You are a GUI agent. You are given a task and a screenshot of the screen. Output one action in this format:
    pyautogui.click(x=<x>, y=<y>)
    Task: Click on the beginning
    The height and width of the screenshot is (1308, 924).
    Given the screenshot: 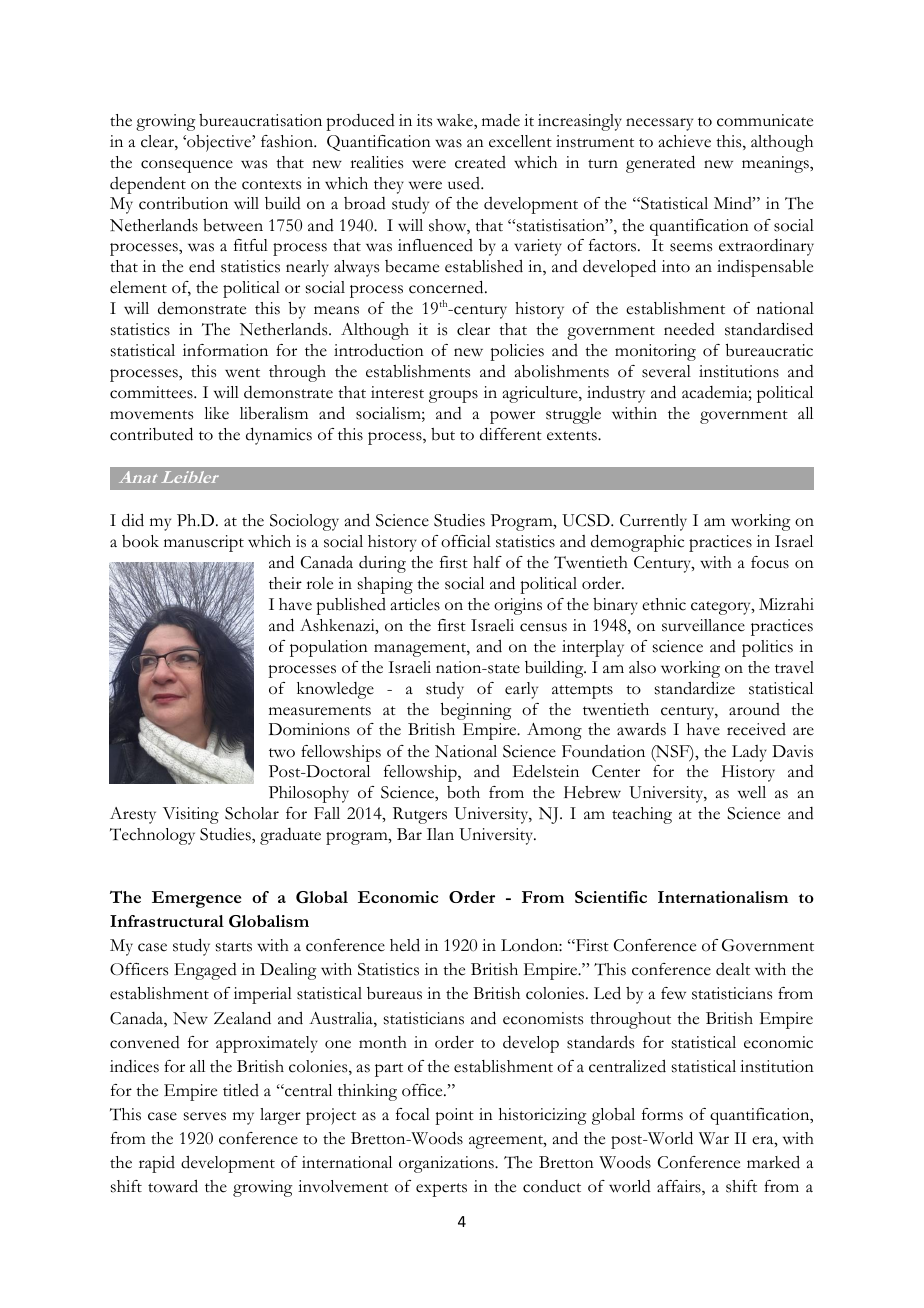 What is the action you would take?
    pyautogui.click(x=476, y=711)
